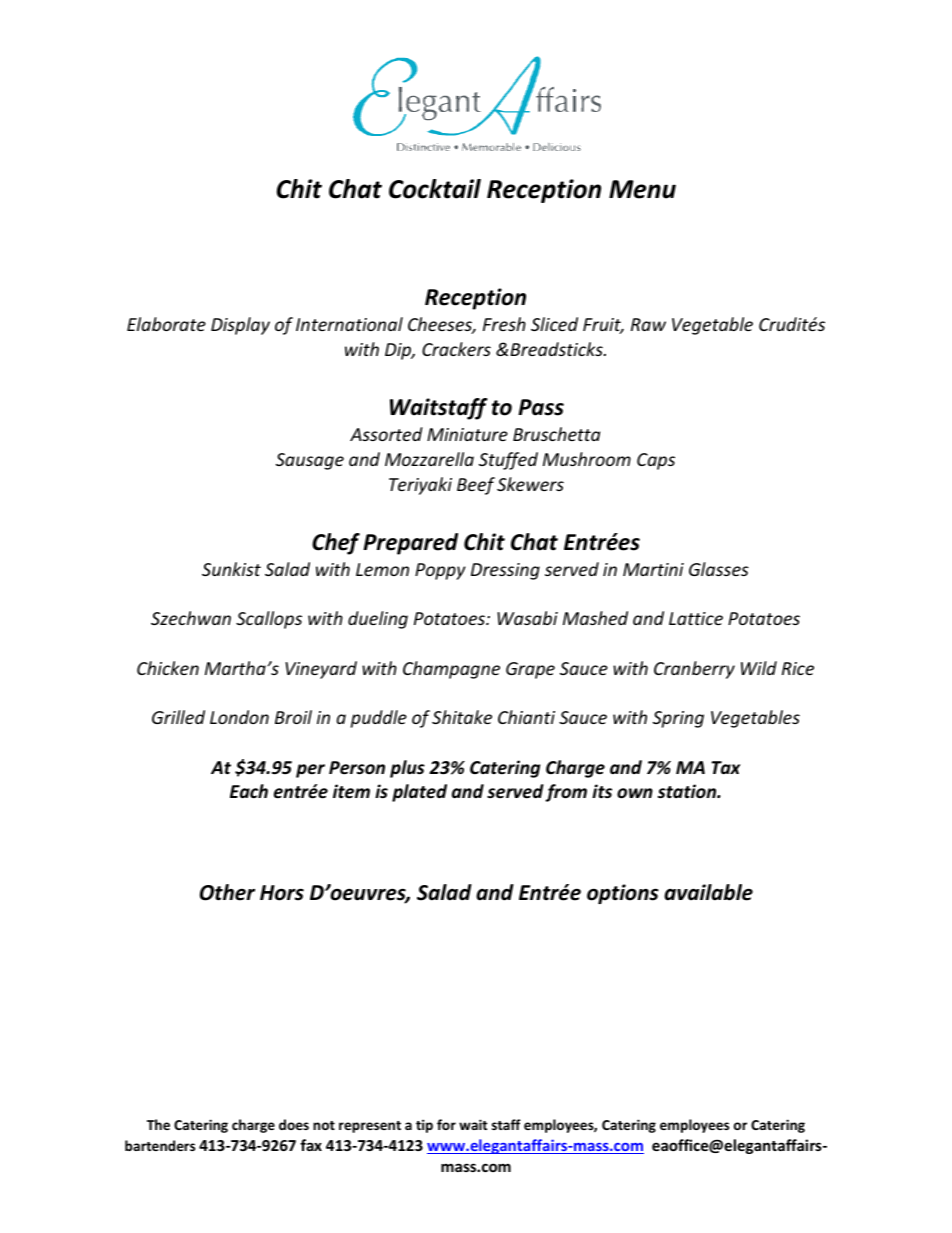 This screenshot has width=952, height=1233. I want to click on Cranberry, so click(694, 670).
